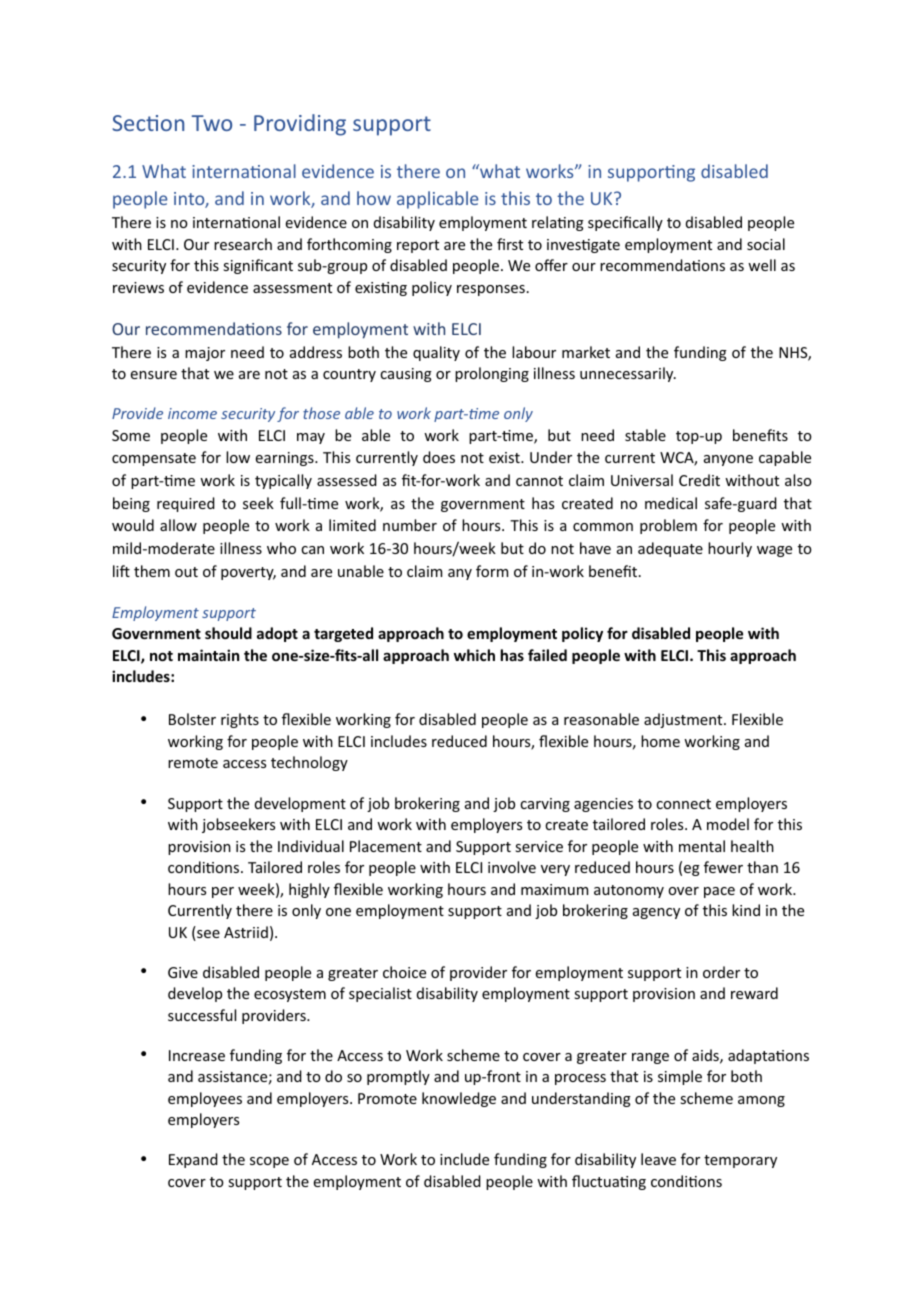 This image has width=924, height=1308. Describe the element at coordinates (728, 824) in the image. I see `model` at that location.
